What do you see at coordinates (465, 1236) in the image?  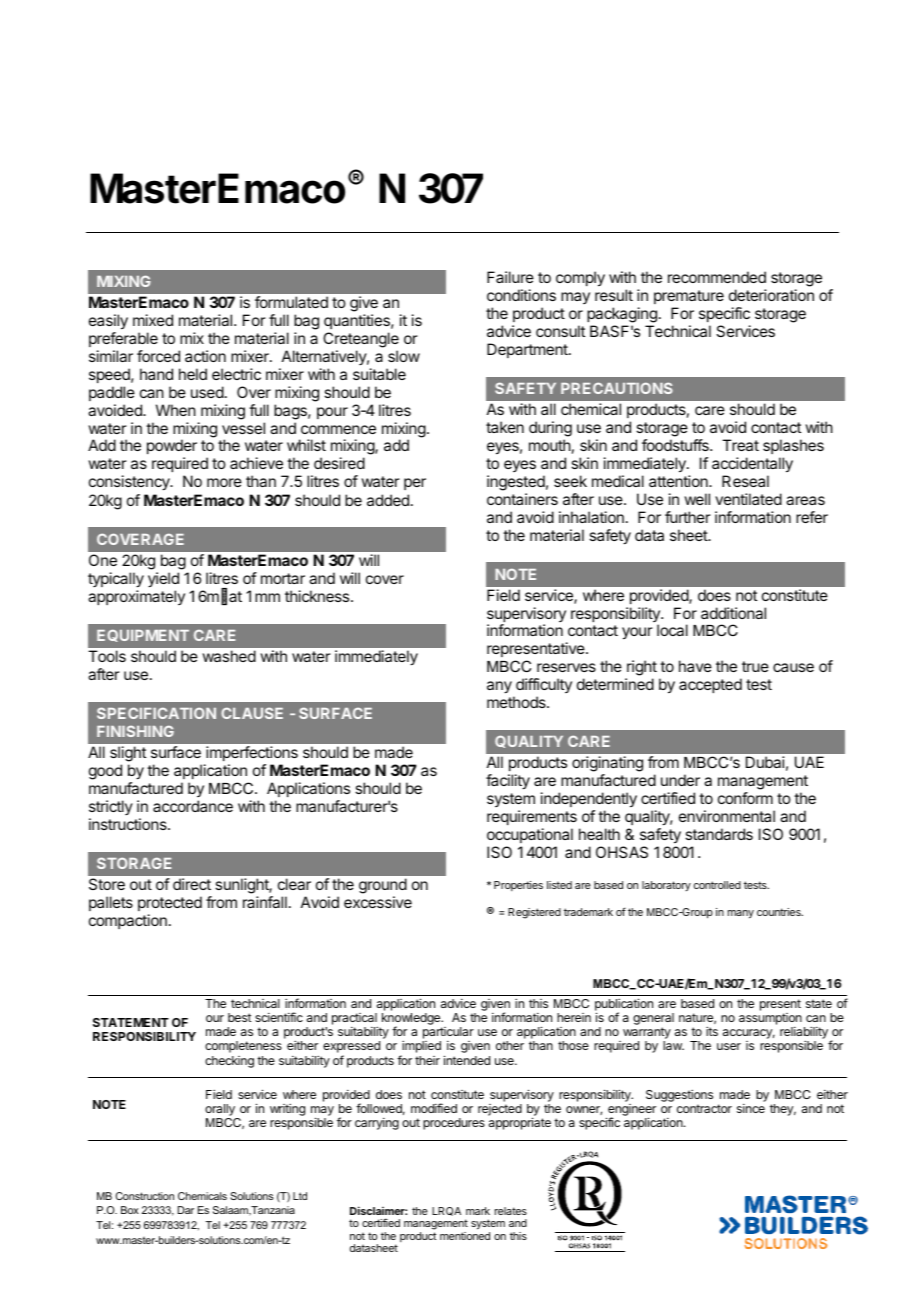 I see `mentioned` at bounding box center [465, 1236].
